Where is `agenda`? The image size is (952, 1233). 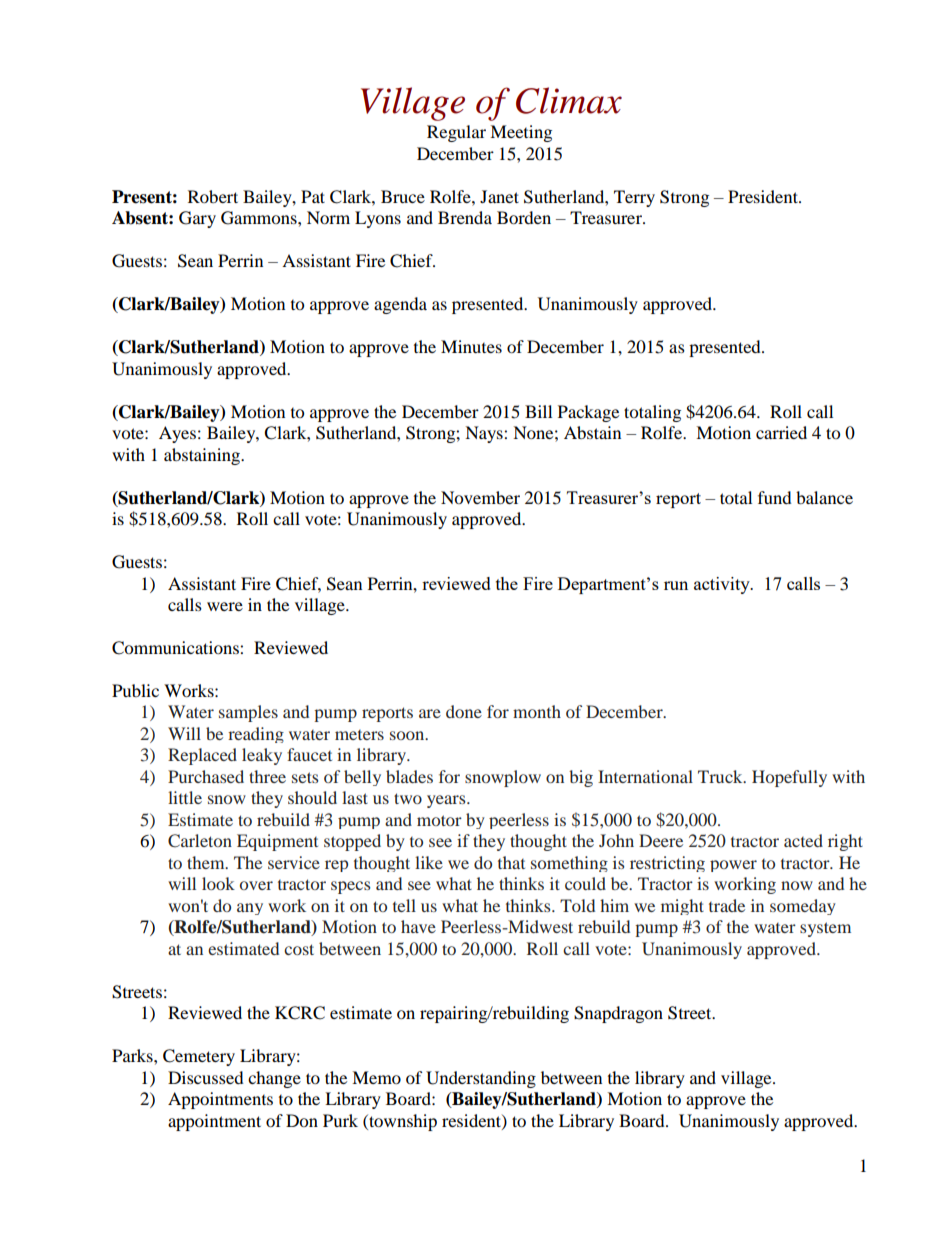
agenda is located at coordinates (400, 305).
